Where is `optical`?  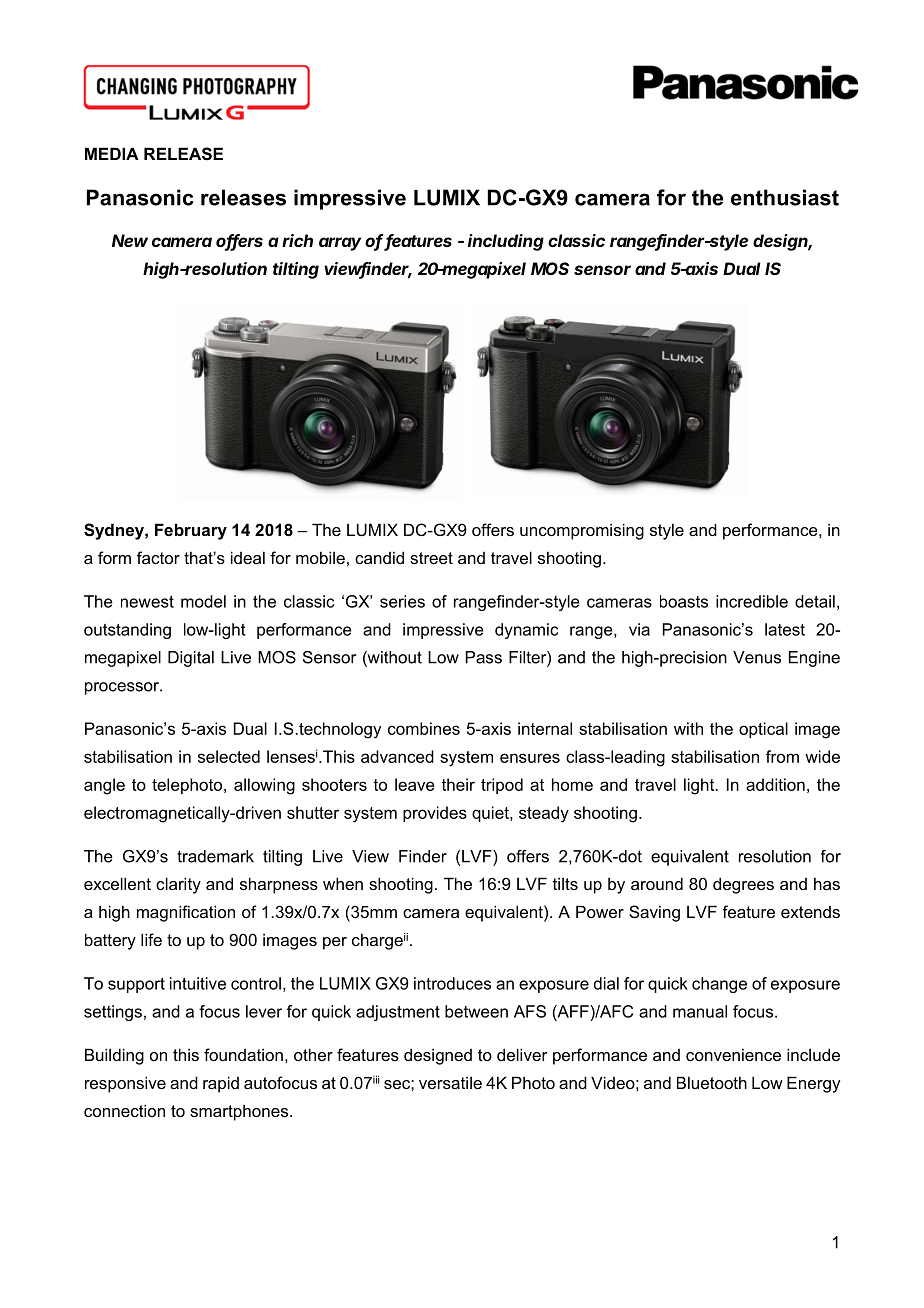
optical is located at coordinates (763, 730).
